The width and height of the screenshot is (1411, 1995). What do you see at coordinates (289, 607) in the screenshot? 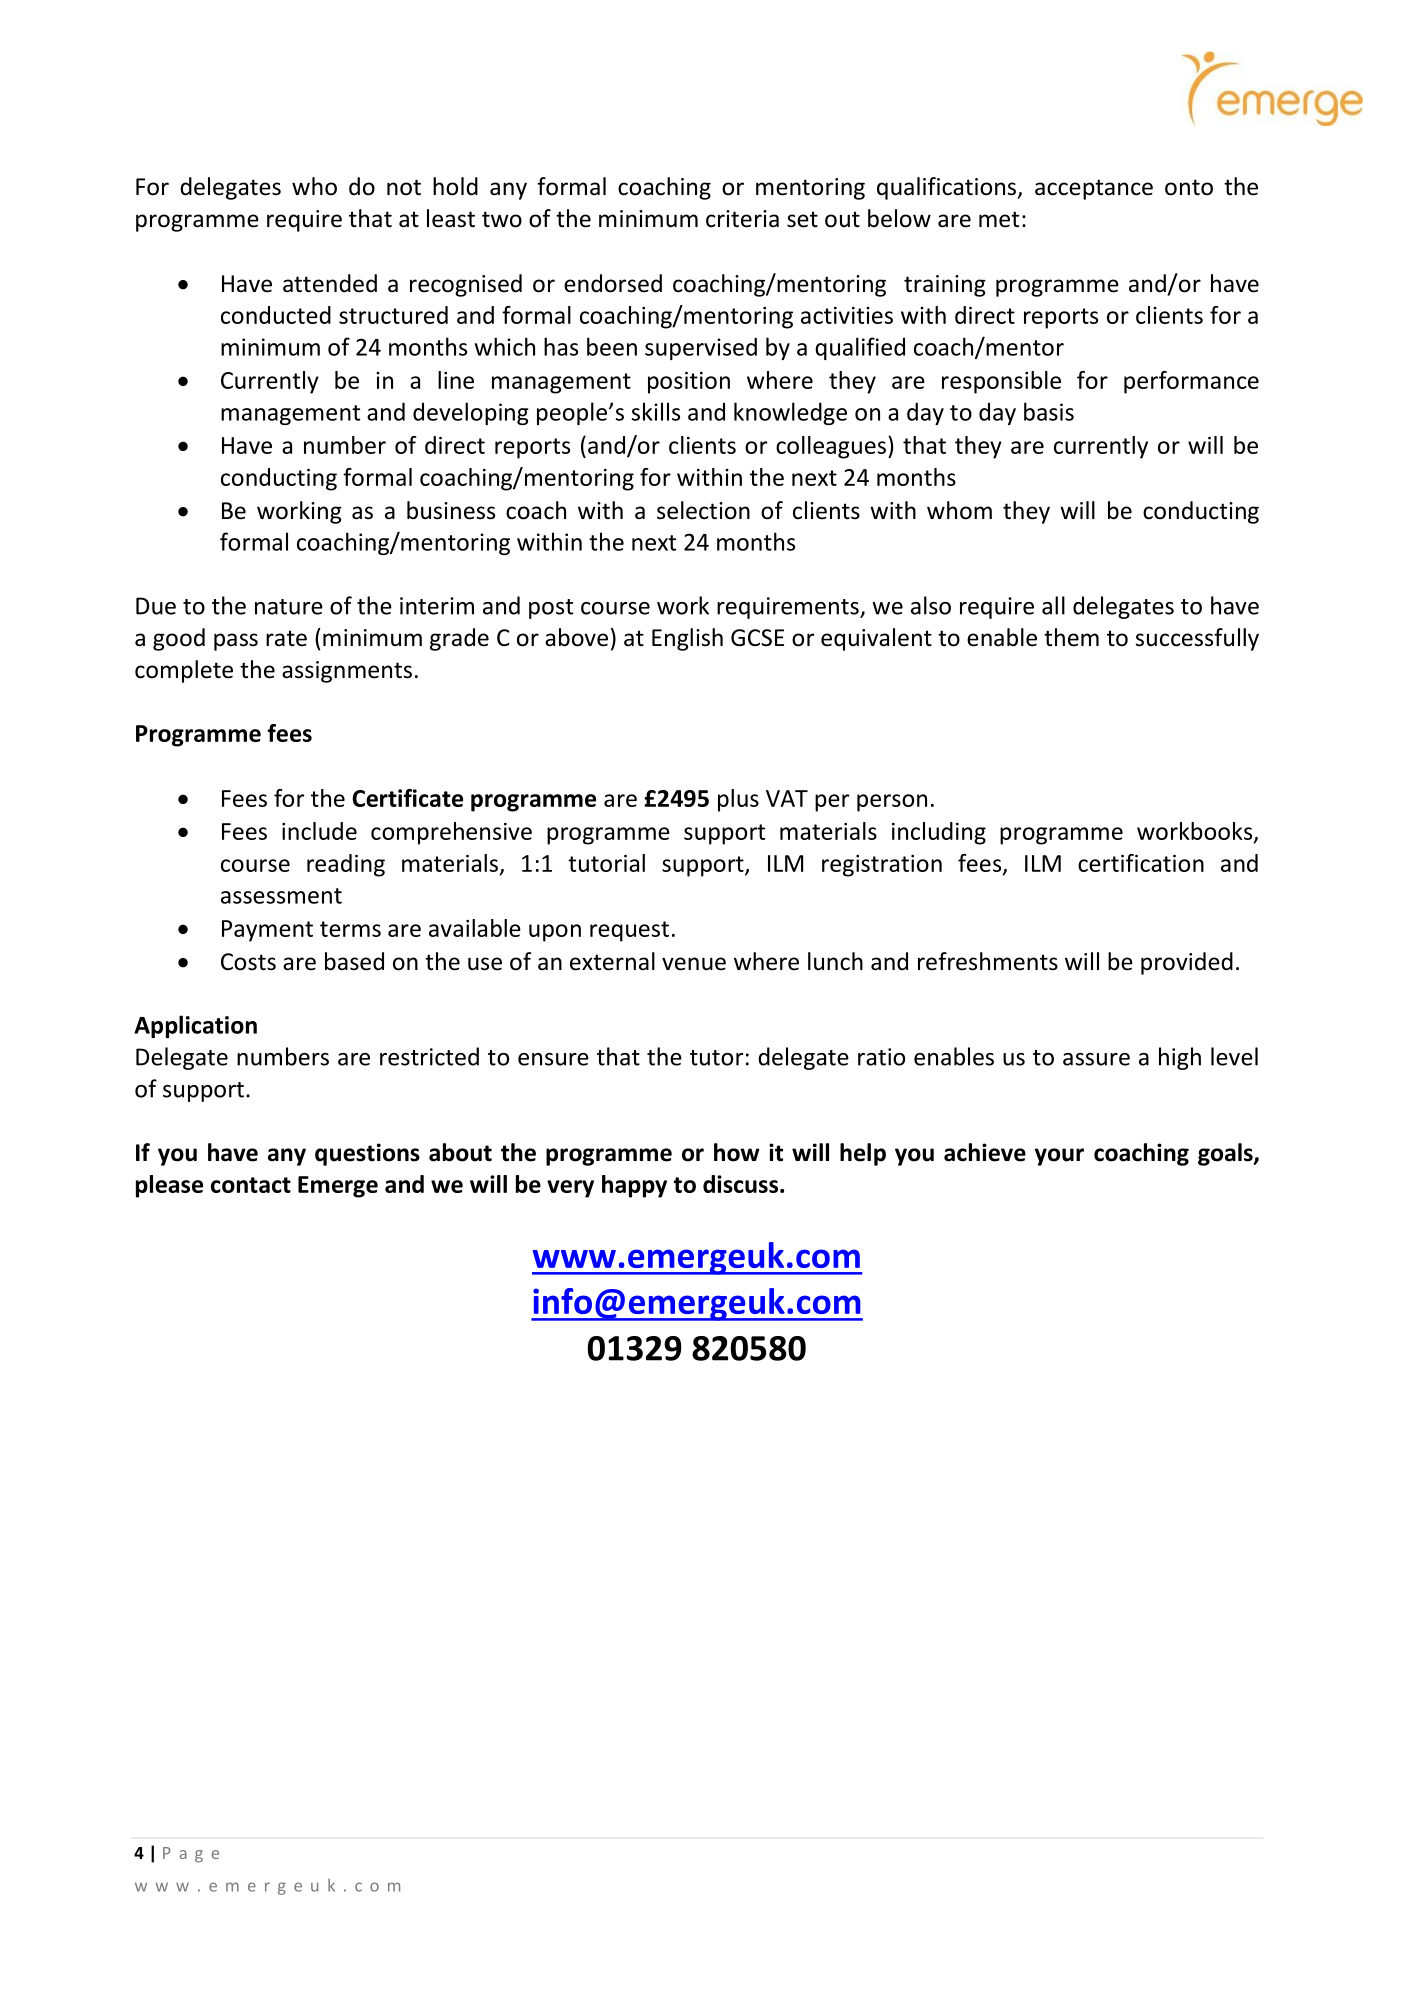
I see `nature` at bounding box center [289, 607].
